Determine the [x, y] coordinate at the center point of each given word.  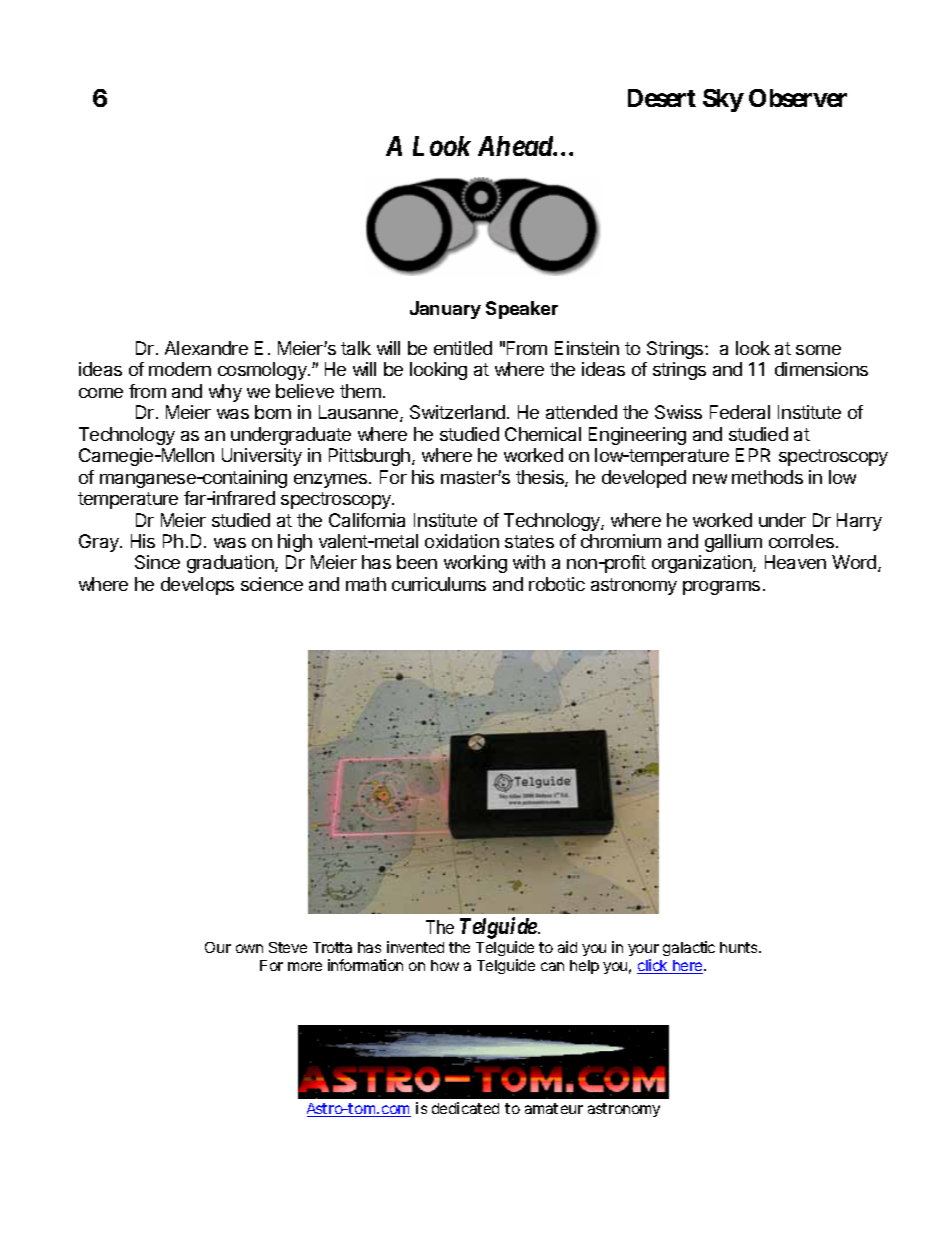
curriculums [439, 584]
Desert [662, 98]
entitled [463, 348]
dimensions [821, 369]
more [305, 966]
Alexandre [206, 348]
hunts [740, 947]
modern [180, 369]
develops [197, 586]
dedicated [465, 1108]
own [249, 948]
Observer [798, 98]
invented [415, 947]
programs [721, 588]
